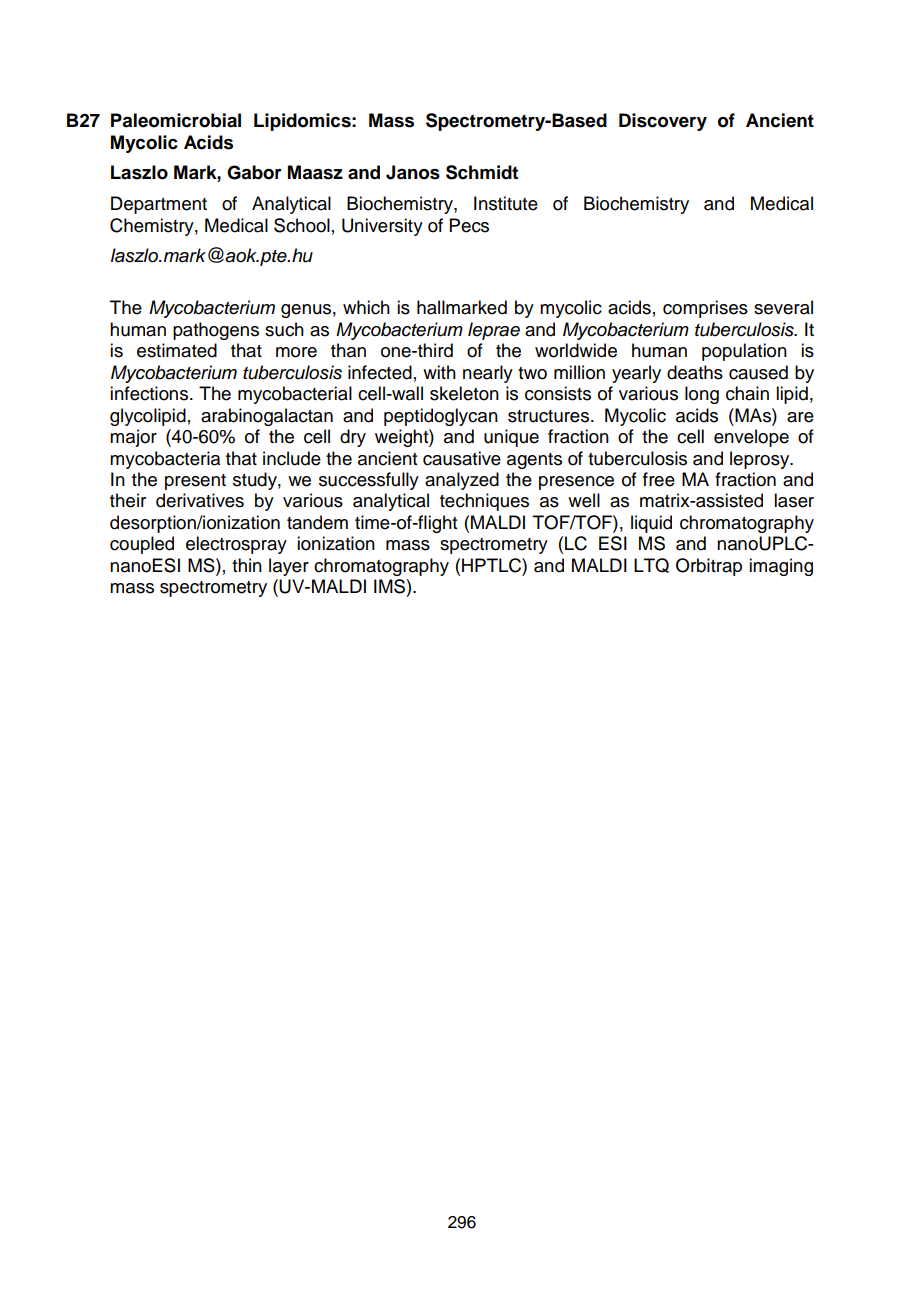 This page has height=1308, width=924. Describe the element at coordinates (236, 545) in the page. I see `electrospray` at that location.
